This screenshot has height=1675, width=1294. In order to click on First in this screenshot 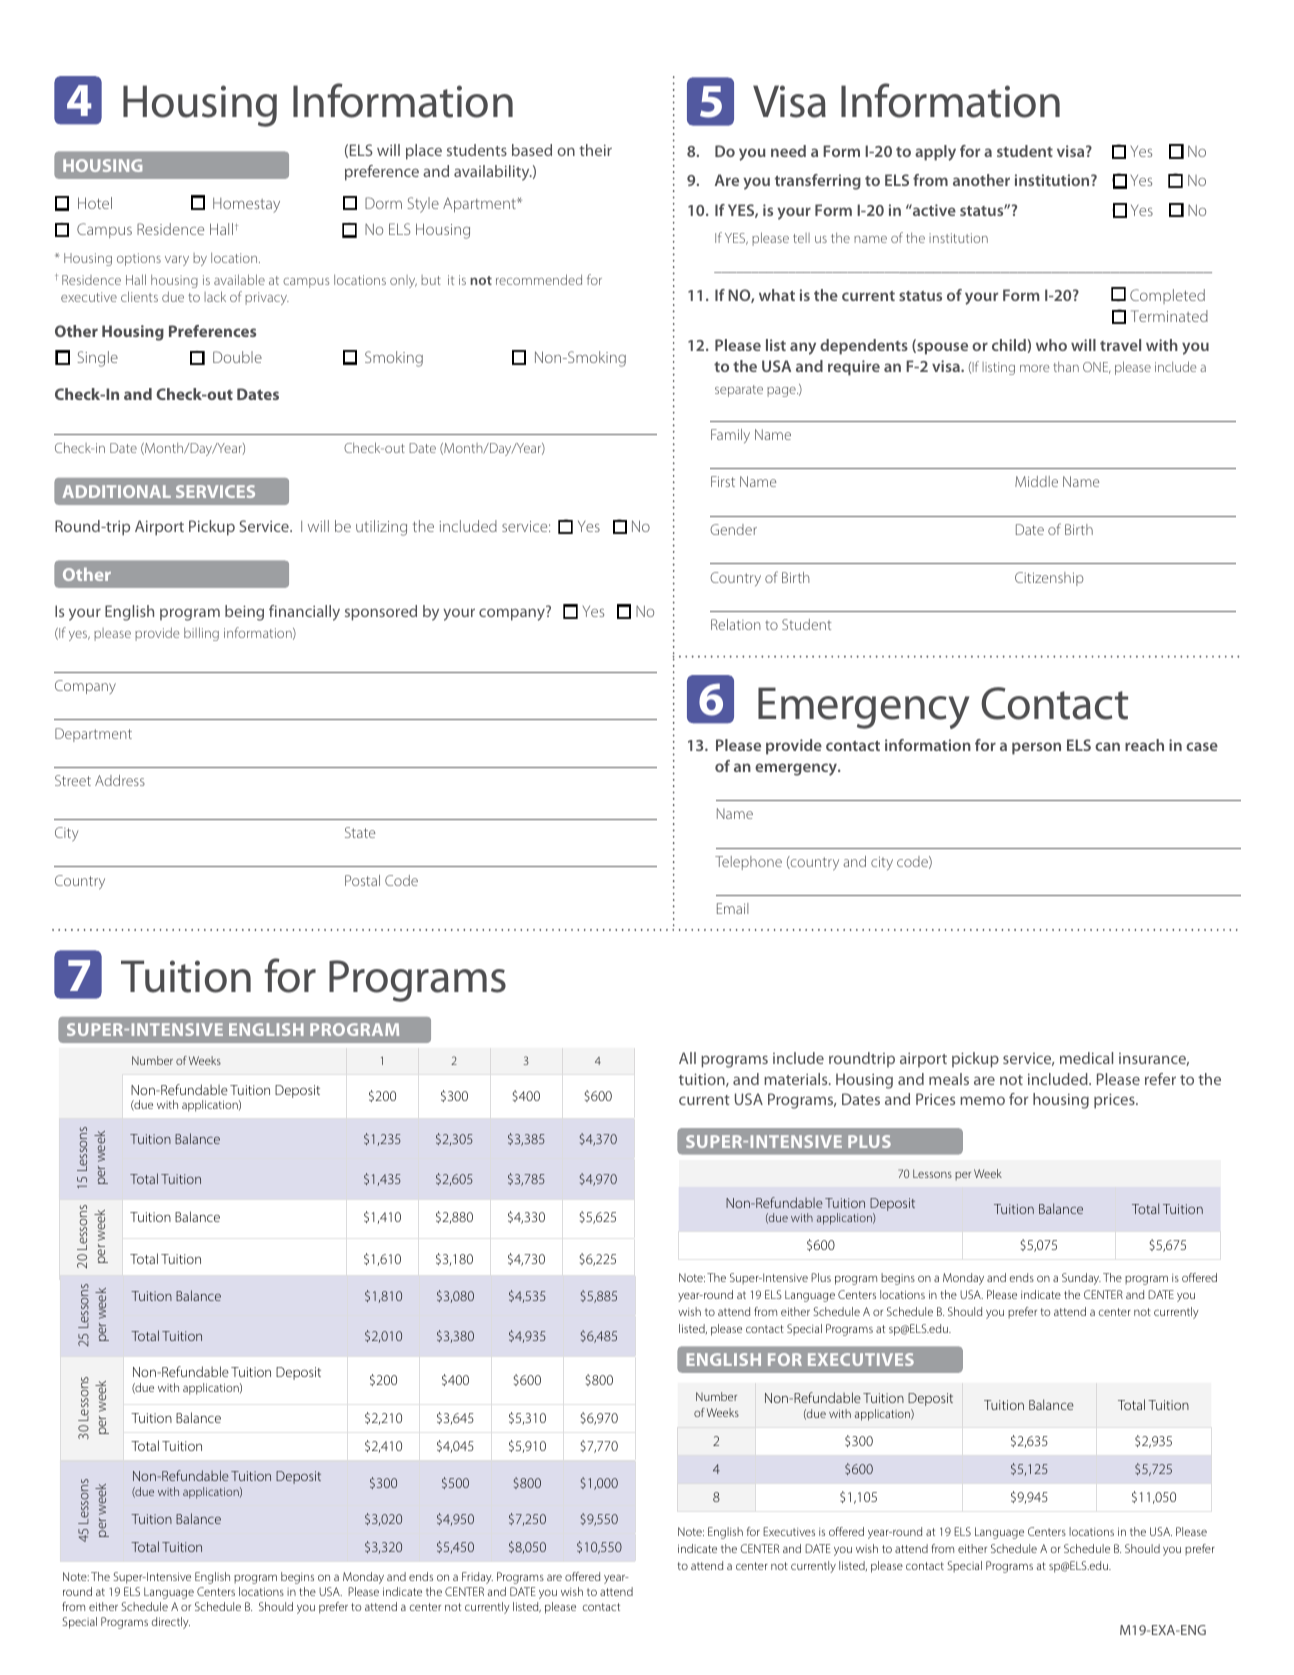, I will do `click(723, 481)`.
